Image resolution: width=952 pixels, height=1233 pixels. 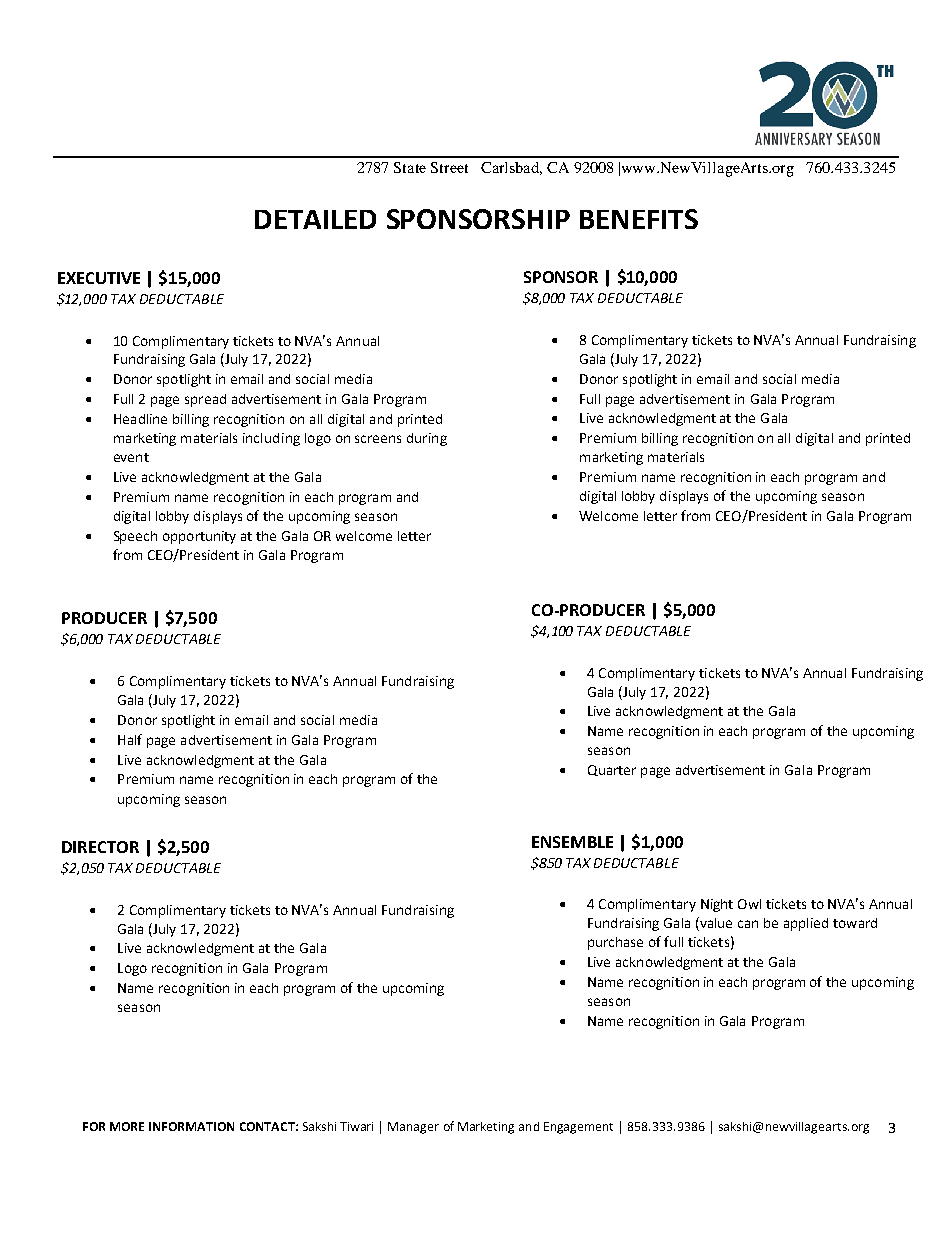 I want to click on ENSEMBLE, so click(x=572, y=842).
